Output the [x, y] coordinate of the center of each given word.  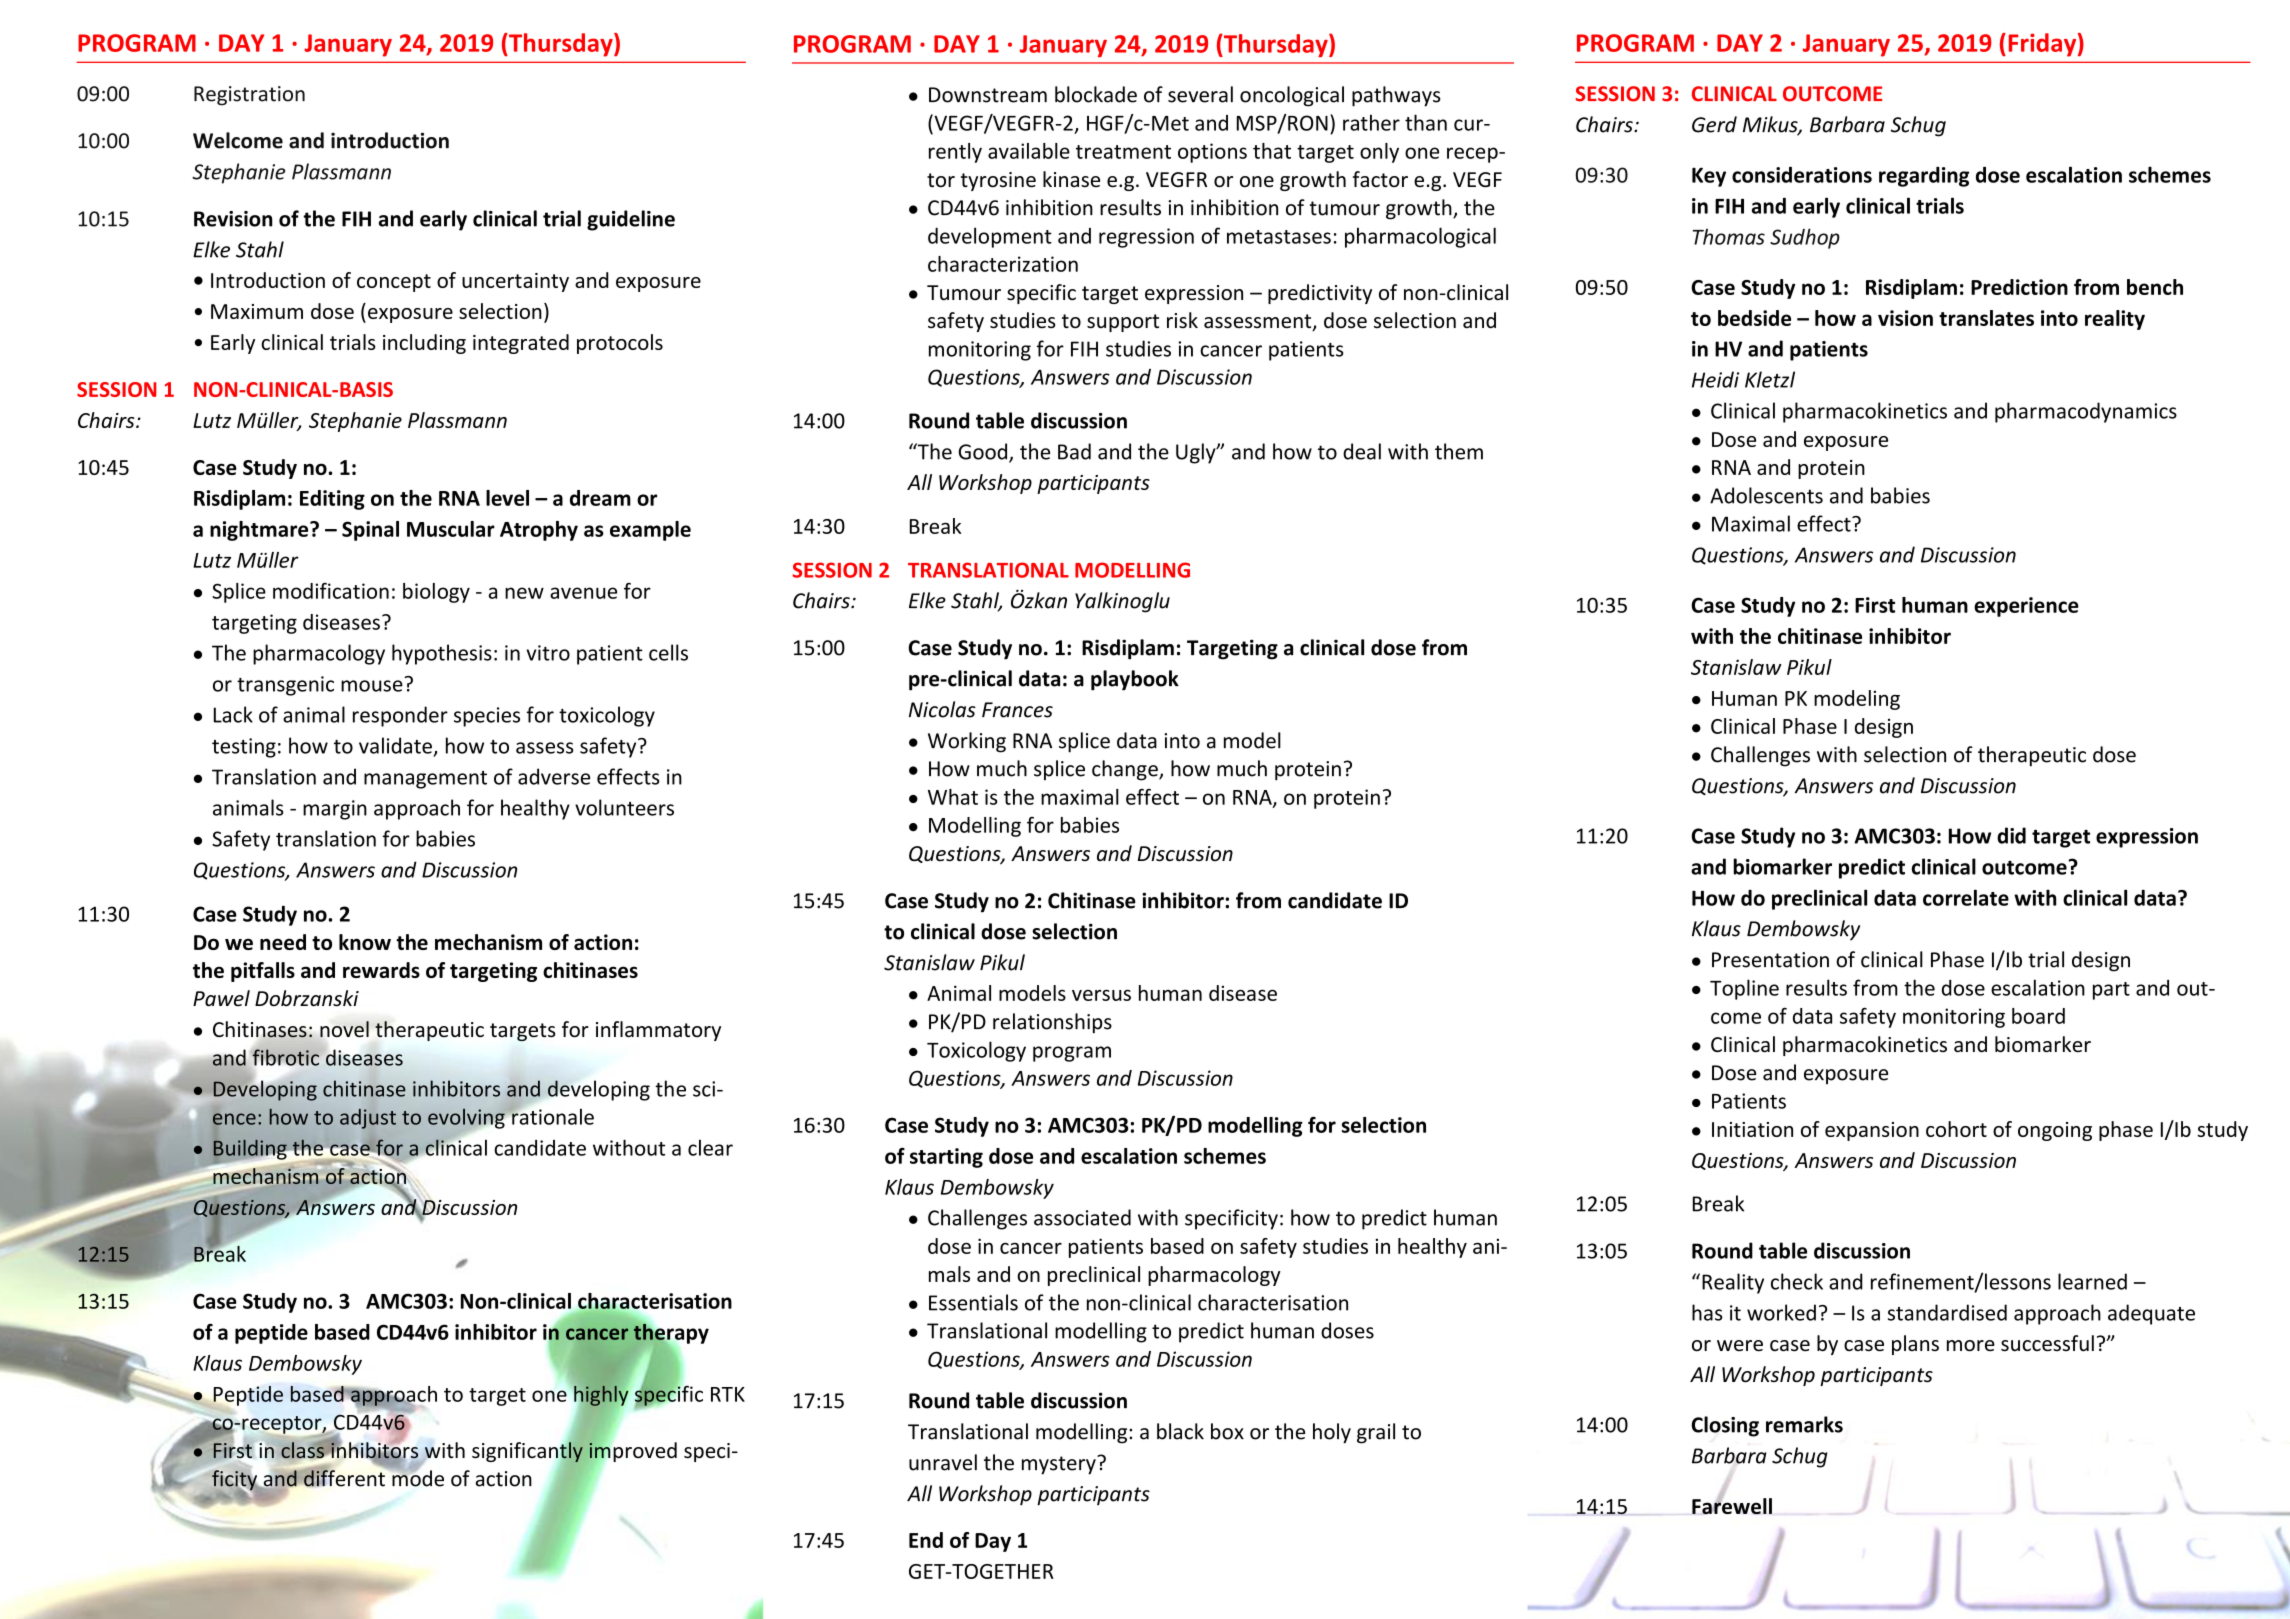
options [1212, 153]
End [926, 1540]
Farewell [1732, 1505]
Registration [249, 96]
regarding [1924, 176]
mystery [1060, 1465]
